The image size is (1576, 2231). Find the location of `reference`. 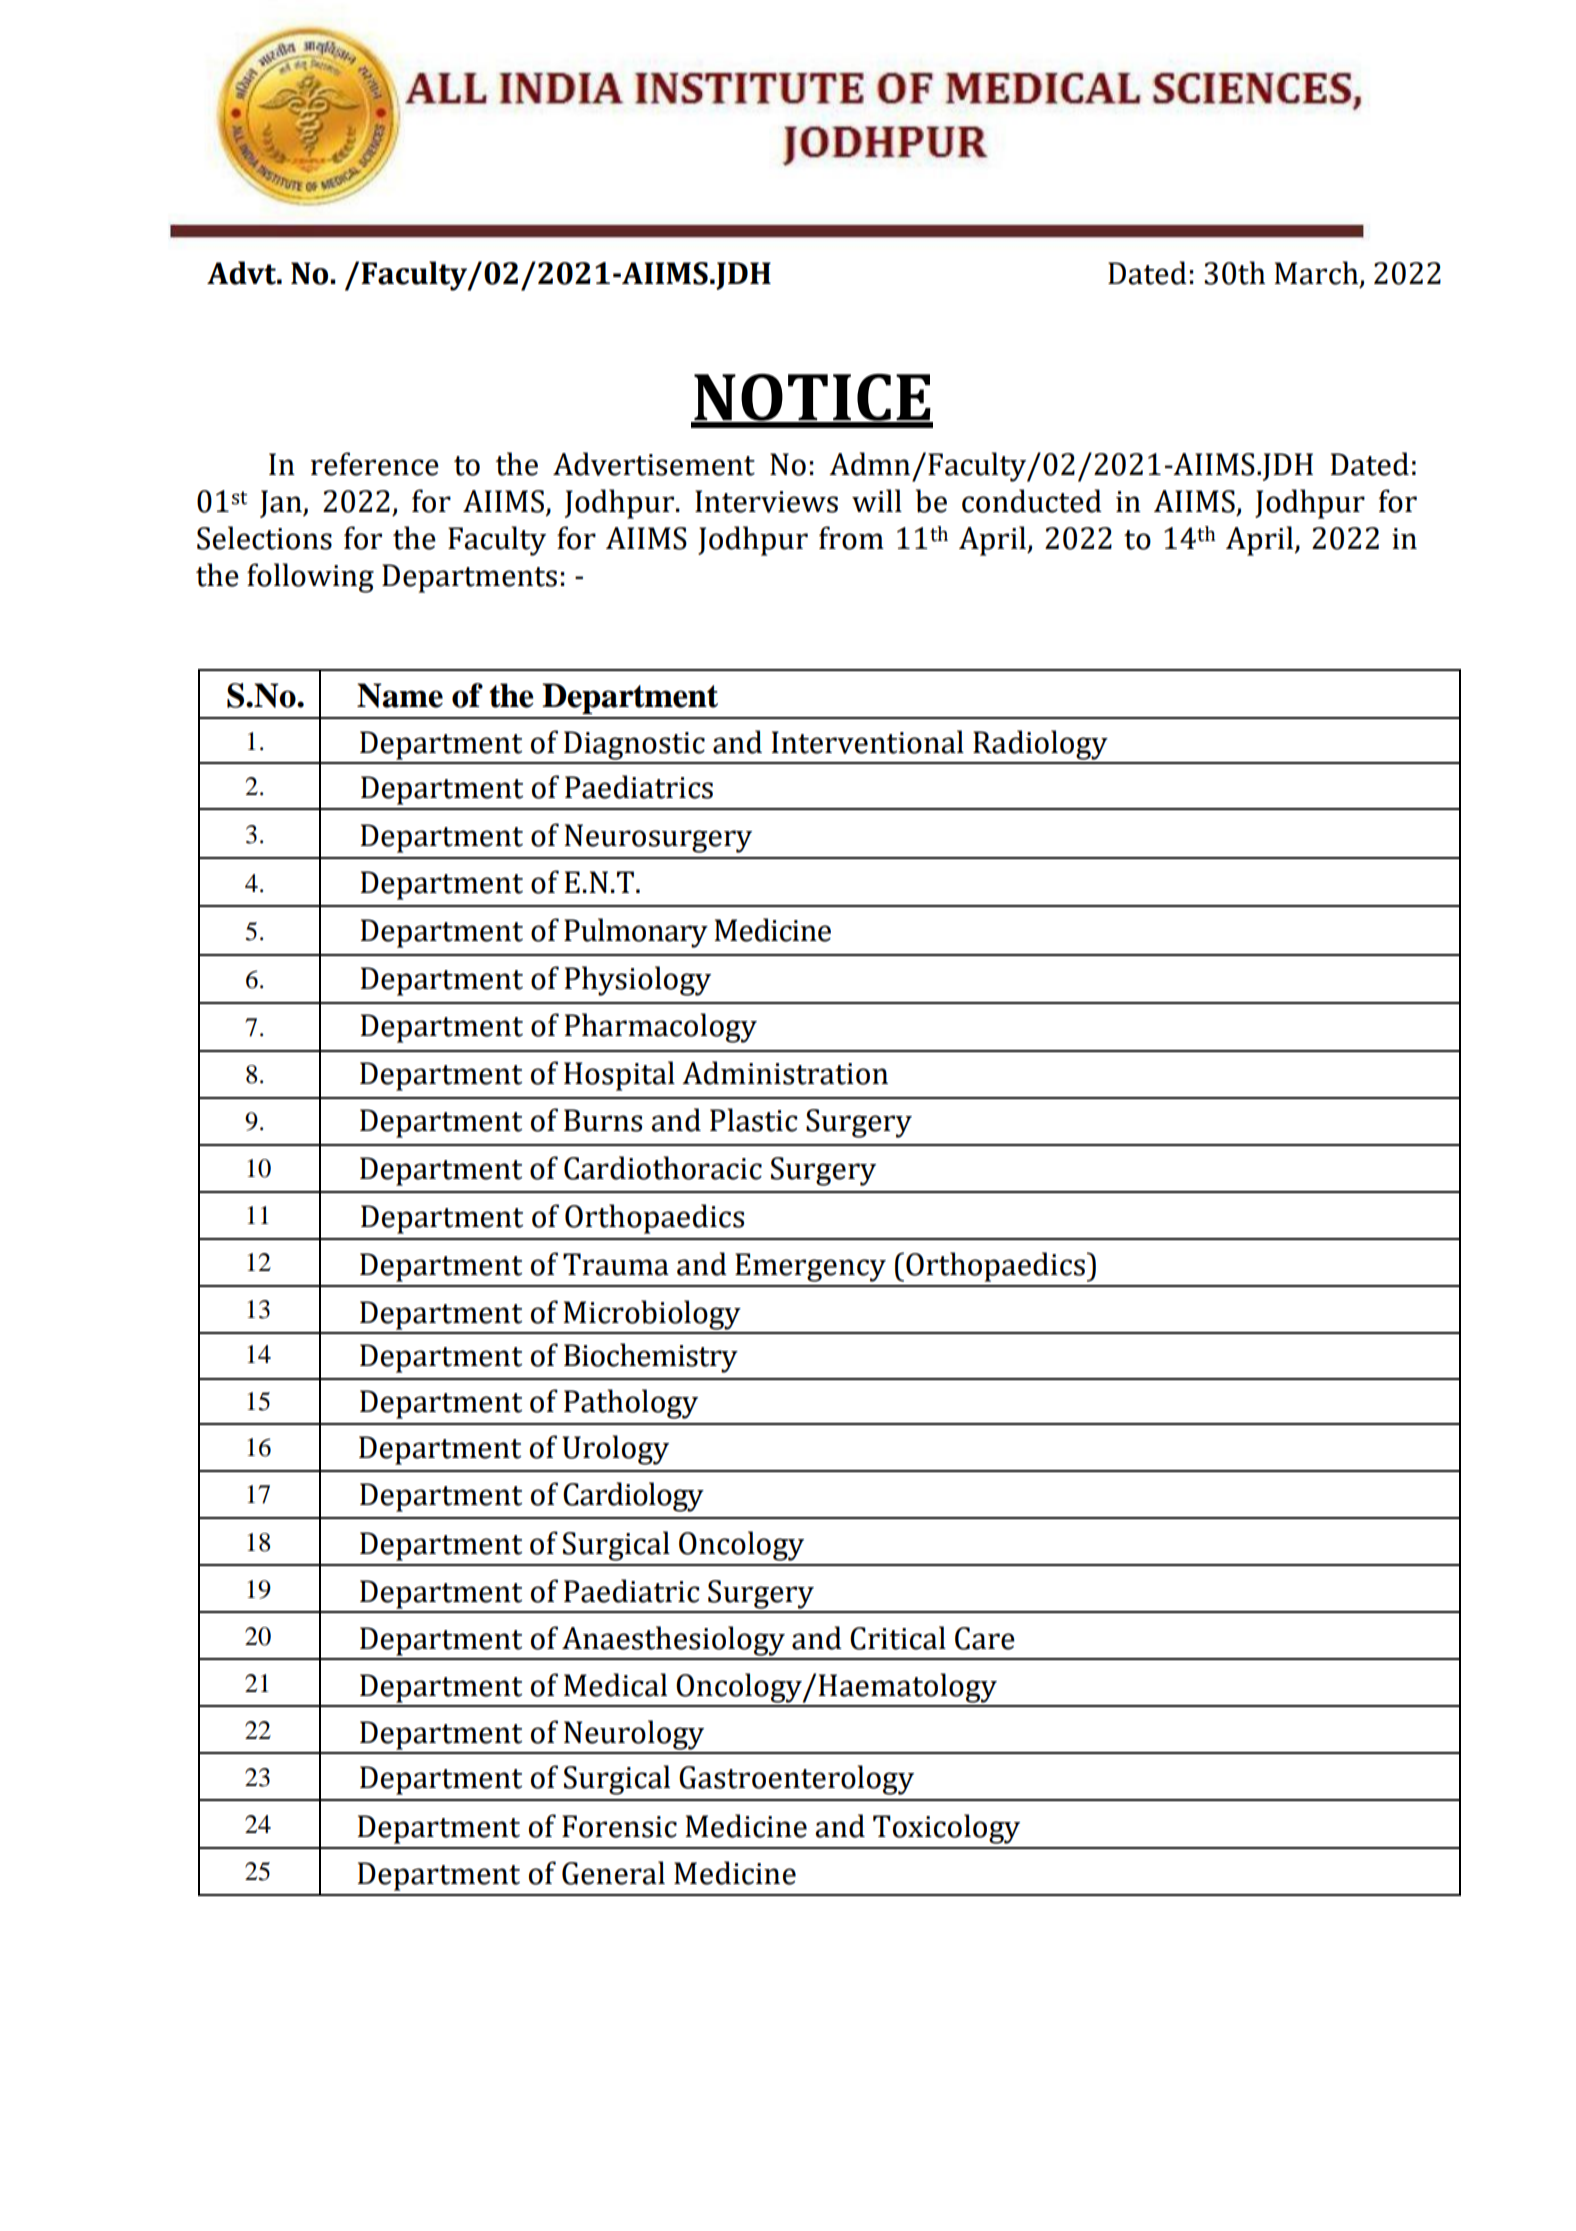

reference is located at coordinates (375, 464).
